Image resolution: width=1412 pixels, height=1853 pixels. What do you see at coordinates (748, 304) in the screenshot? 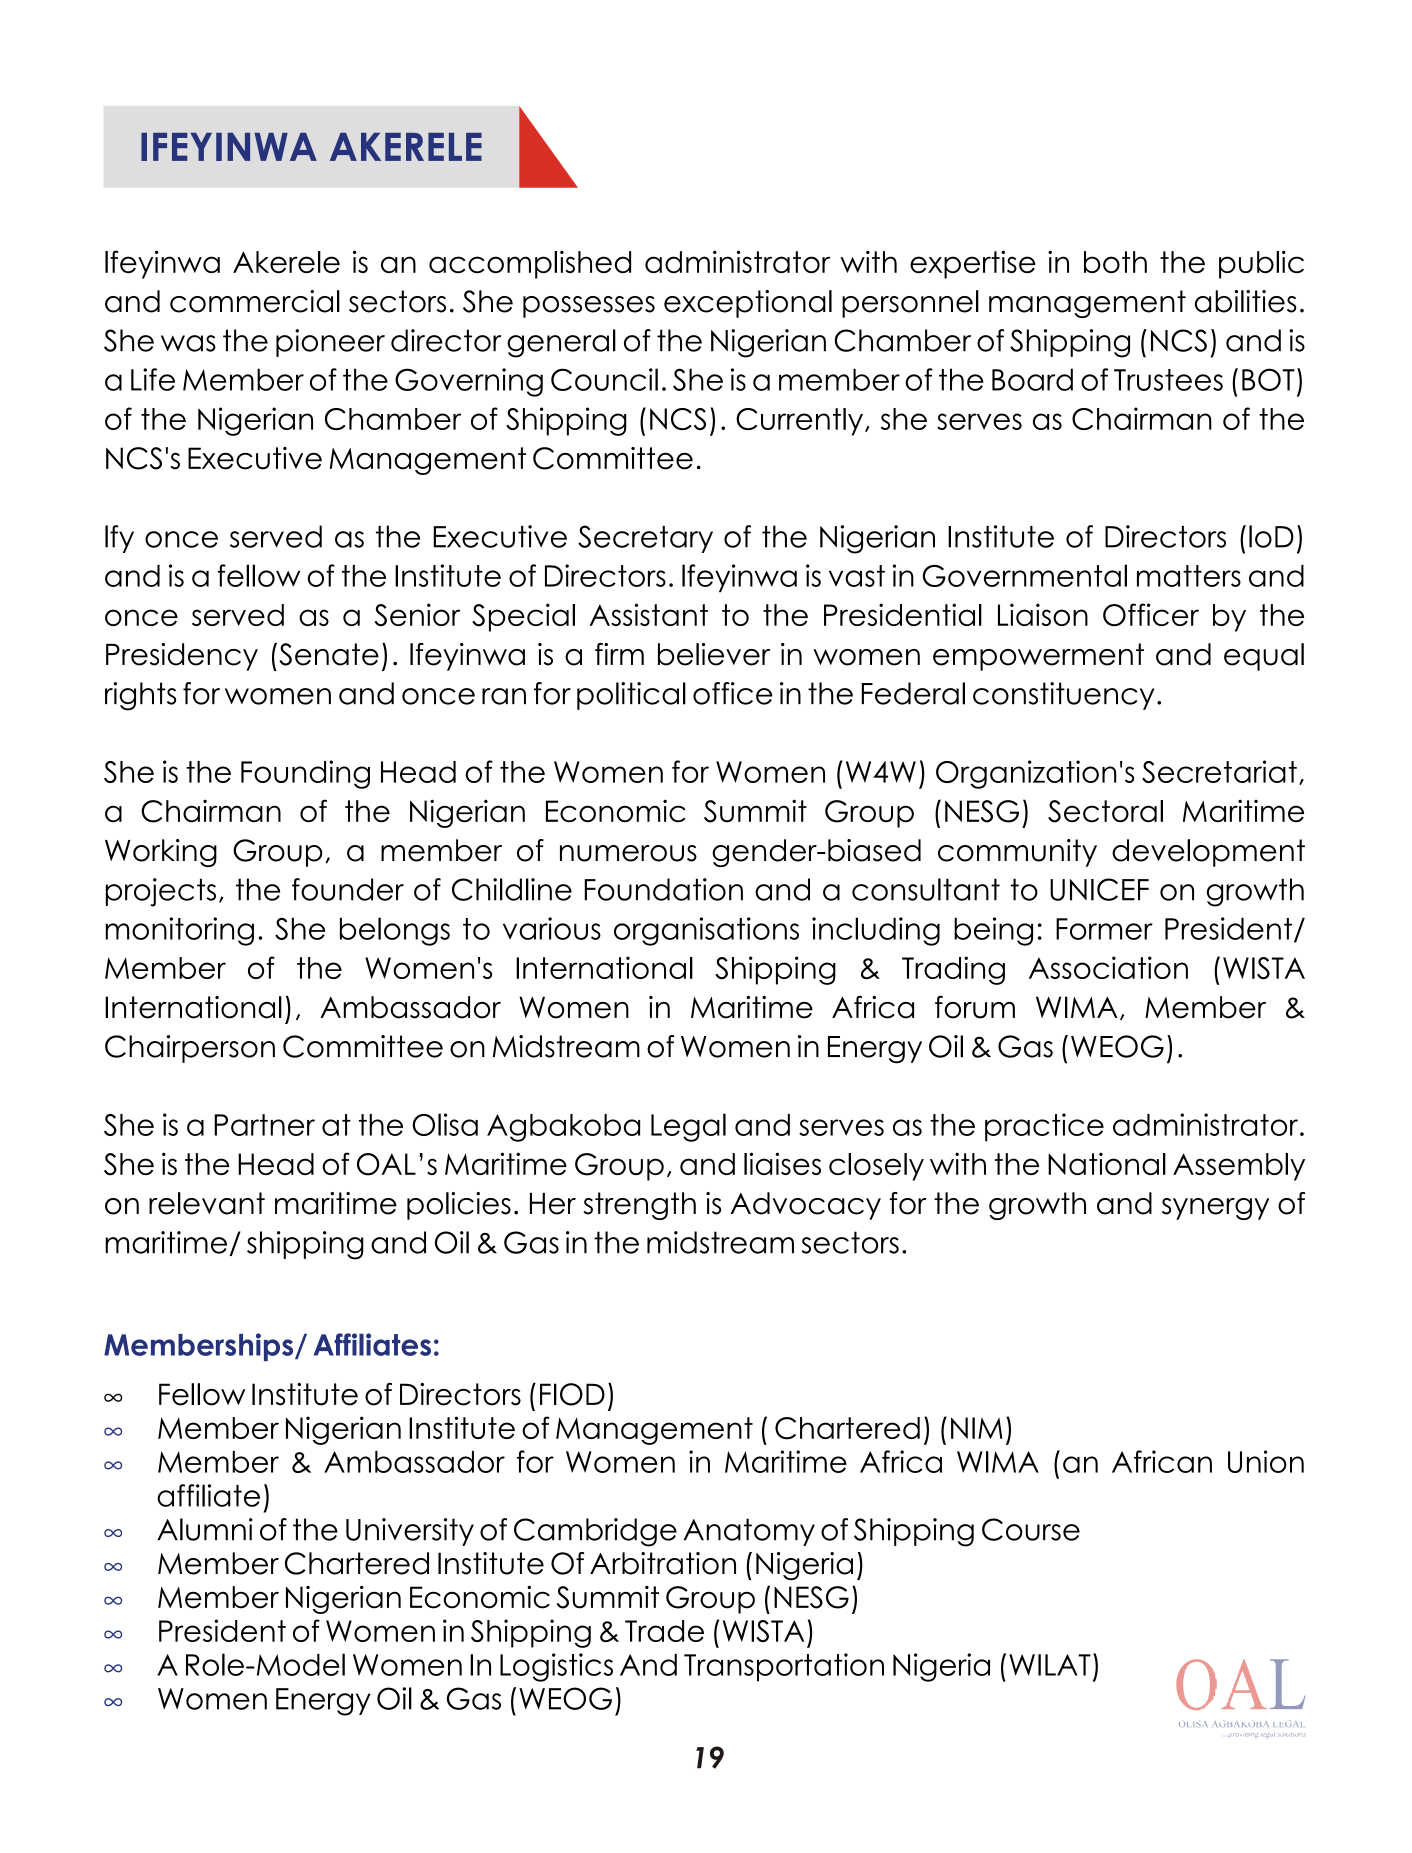
I see `exceptional` at bounding box center [748, 304].
